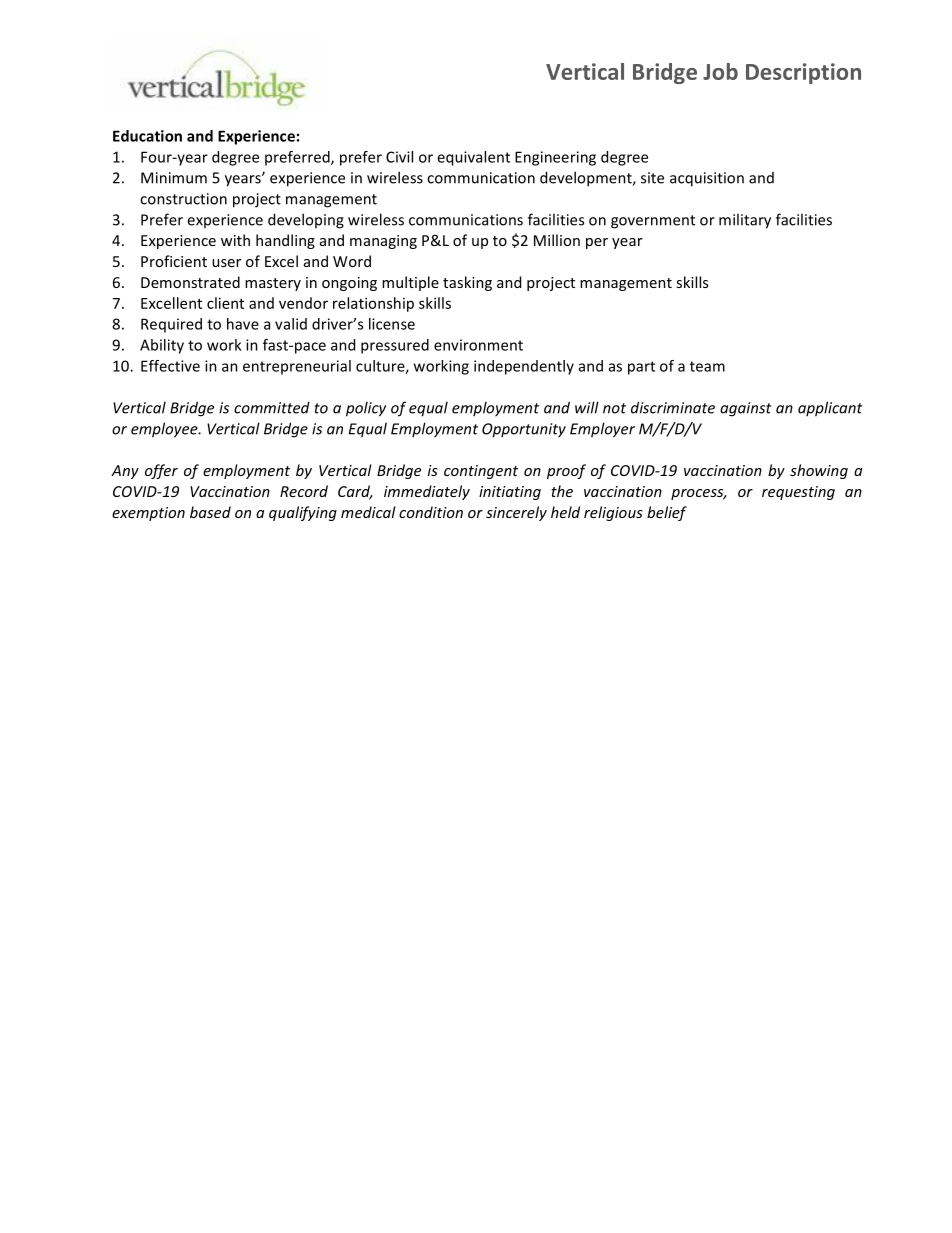  Describe the element at coordinates (473, 158) in the page. I see `equivalent` at that location.
